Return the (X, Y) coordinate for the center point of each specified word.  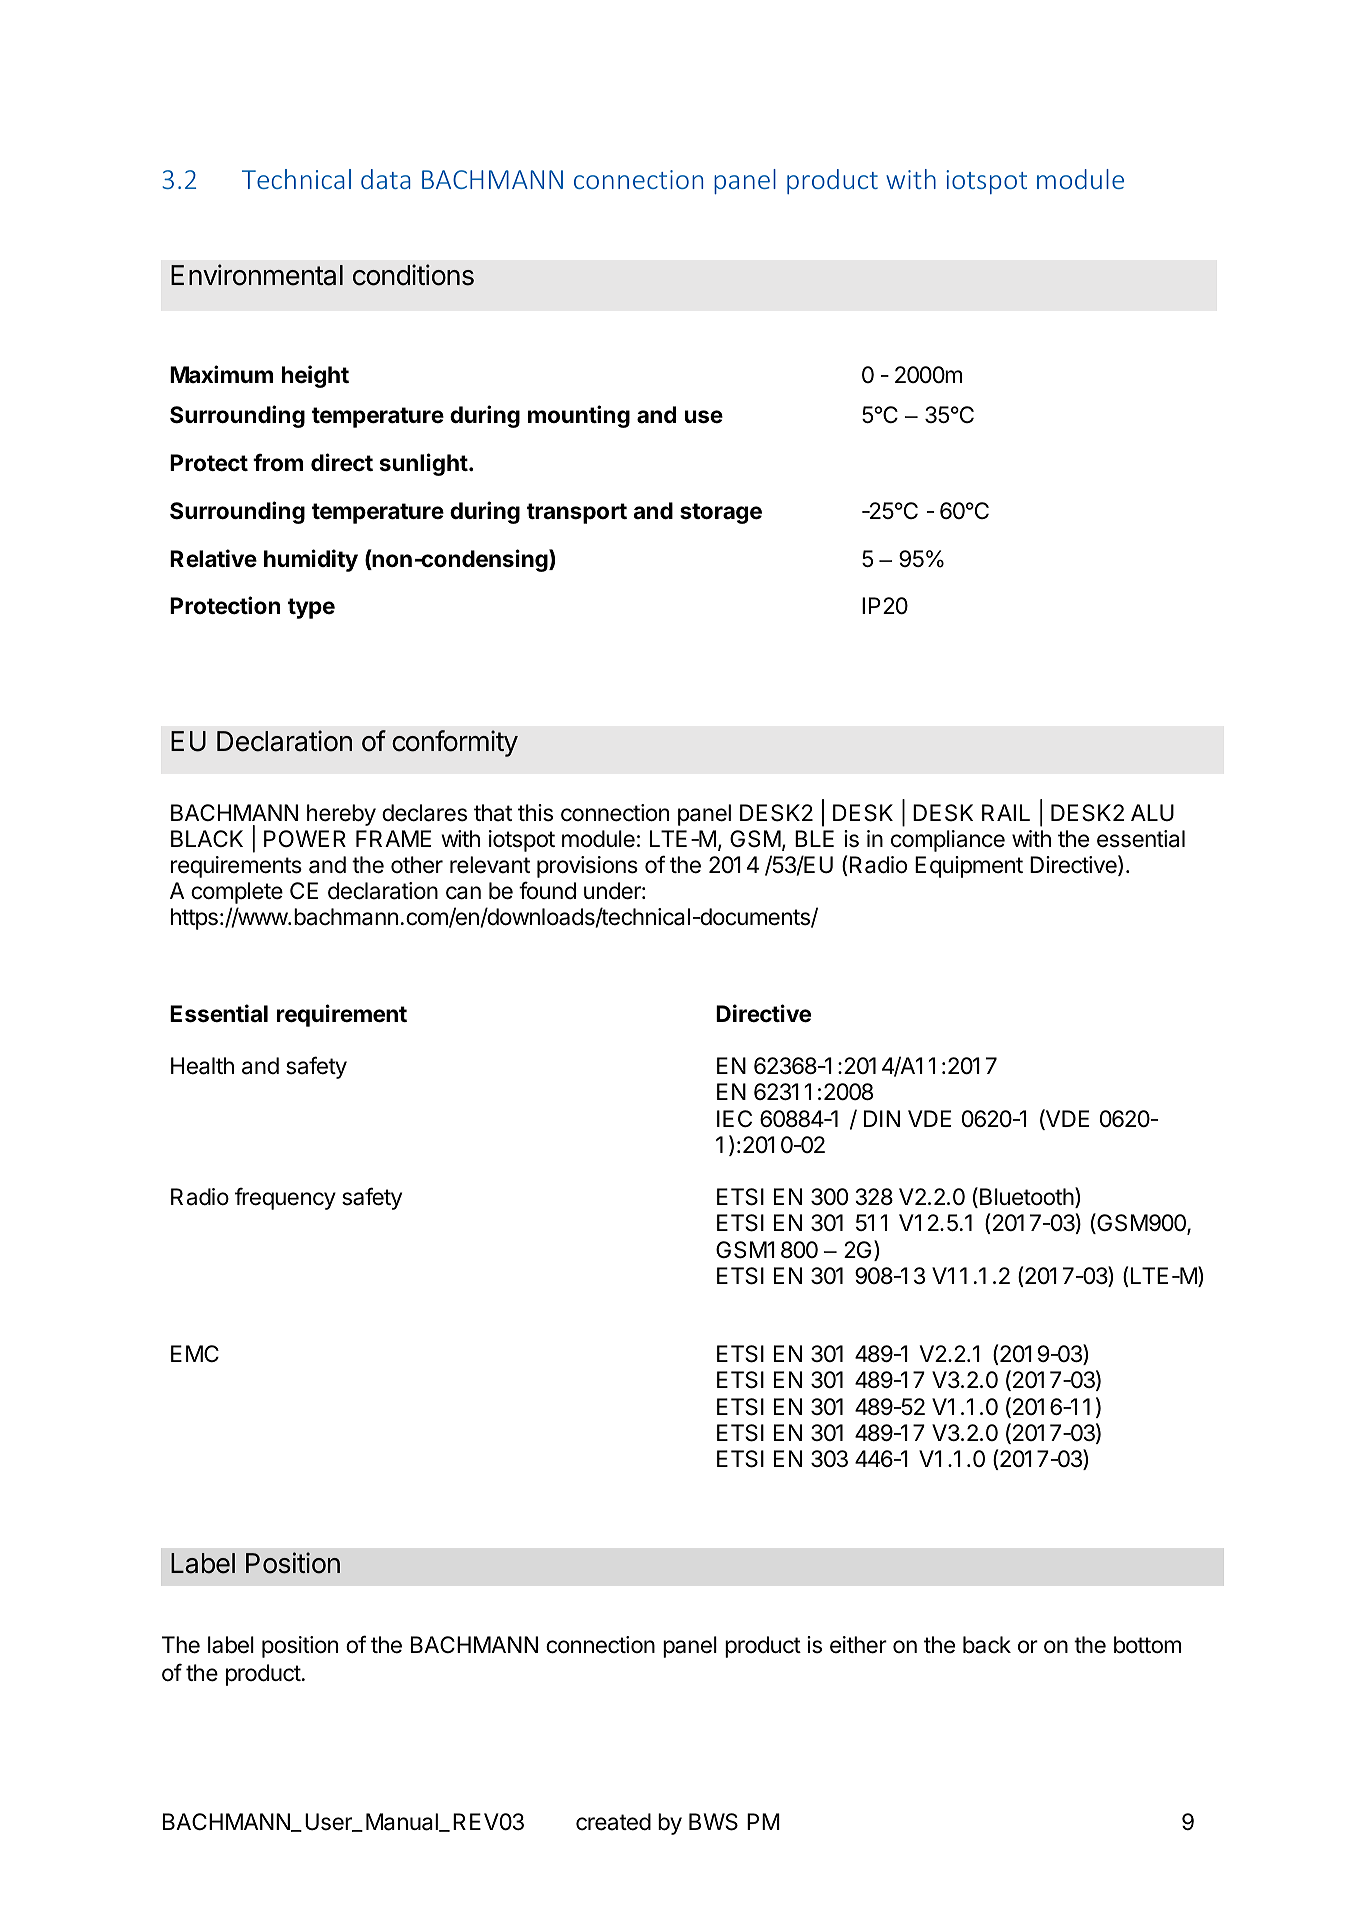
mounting (579, 416)
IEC (734, 1118)
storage (721, 513)
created (613, 1822)
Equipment (969, 867)
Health (202, 1066)
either (858, 1645)
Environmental (257, 275)
